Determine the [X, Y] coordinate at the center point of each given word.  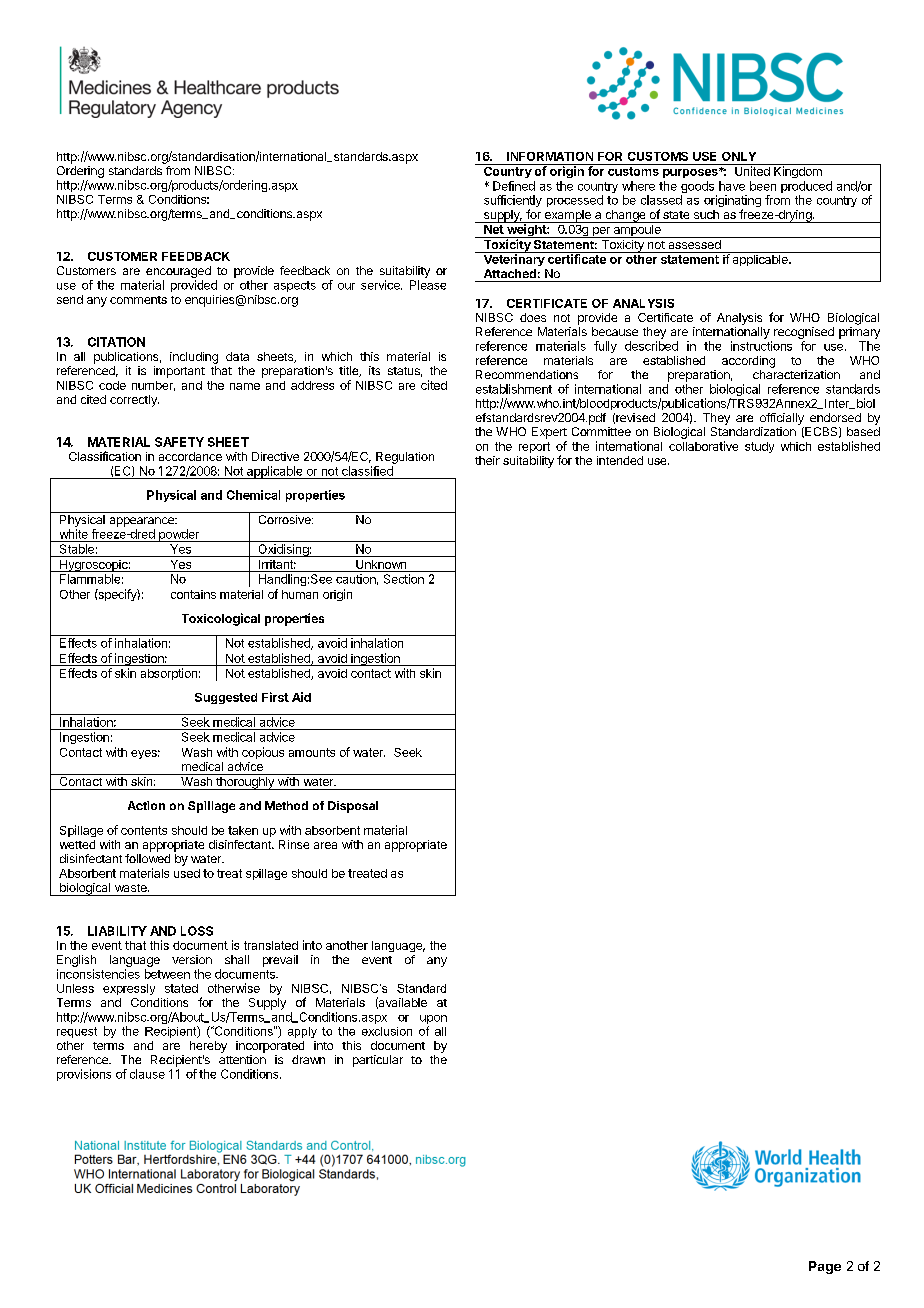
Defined [514, 186]
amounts [312, 752]
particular [378, 1061]
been [763, 186]
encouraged [178, 272]
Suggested [226, 698]
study [759, 447]
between [167, 974]
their [487, 460]
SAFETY [179, 442]
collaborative [703, 446]
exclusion [387, 1031]
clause [147, 1074]
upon [433, 1019]
